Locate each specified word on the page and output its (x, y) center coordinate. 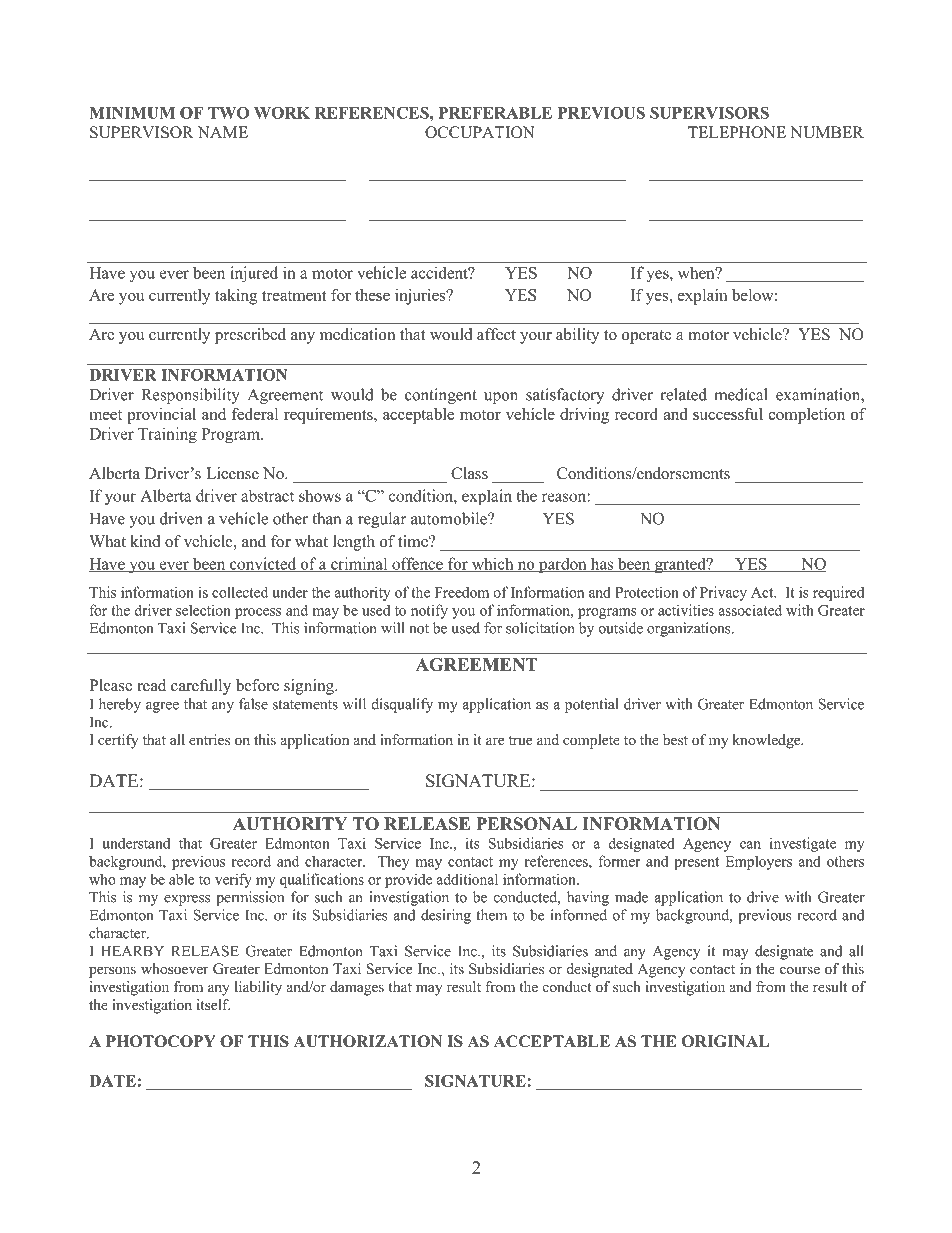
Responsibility (191, 396)
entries (209, 740)
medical (741, 394)
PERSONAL (526, 824)
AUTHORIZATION (367, 1041)
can (750, 845)
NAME (223, 132)
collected (240, 592)
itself (213, 1004)
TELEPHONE (737, 132)
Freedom (462, 592)
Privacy (723, 593)
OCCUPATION (480, 132)
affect (496, 334)
